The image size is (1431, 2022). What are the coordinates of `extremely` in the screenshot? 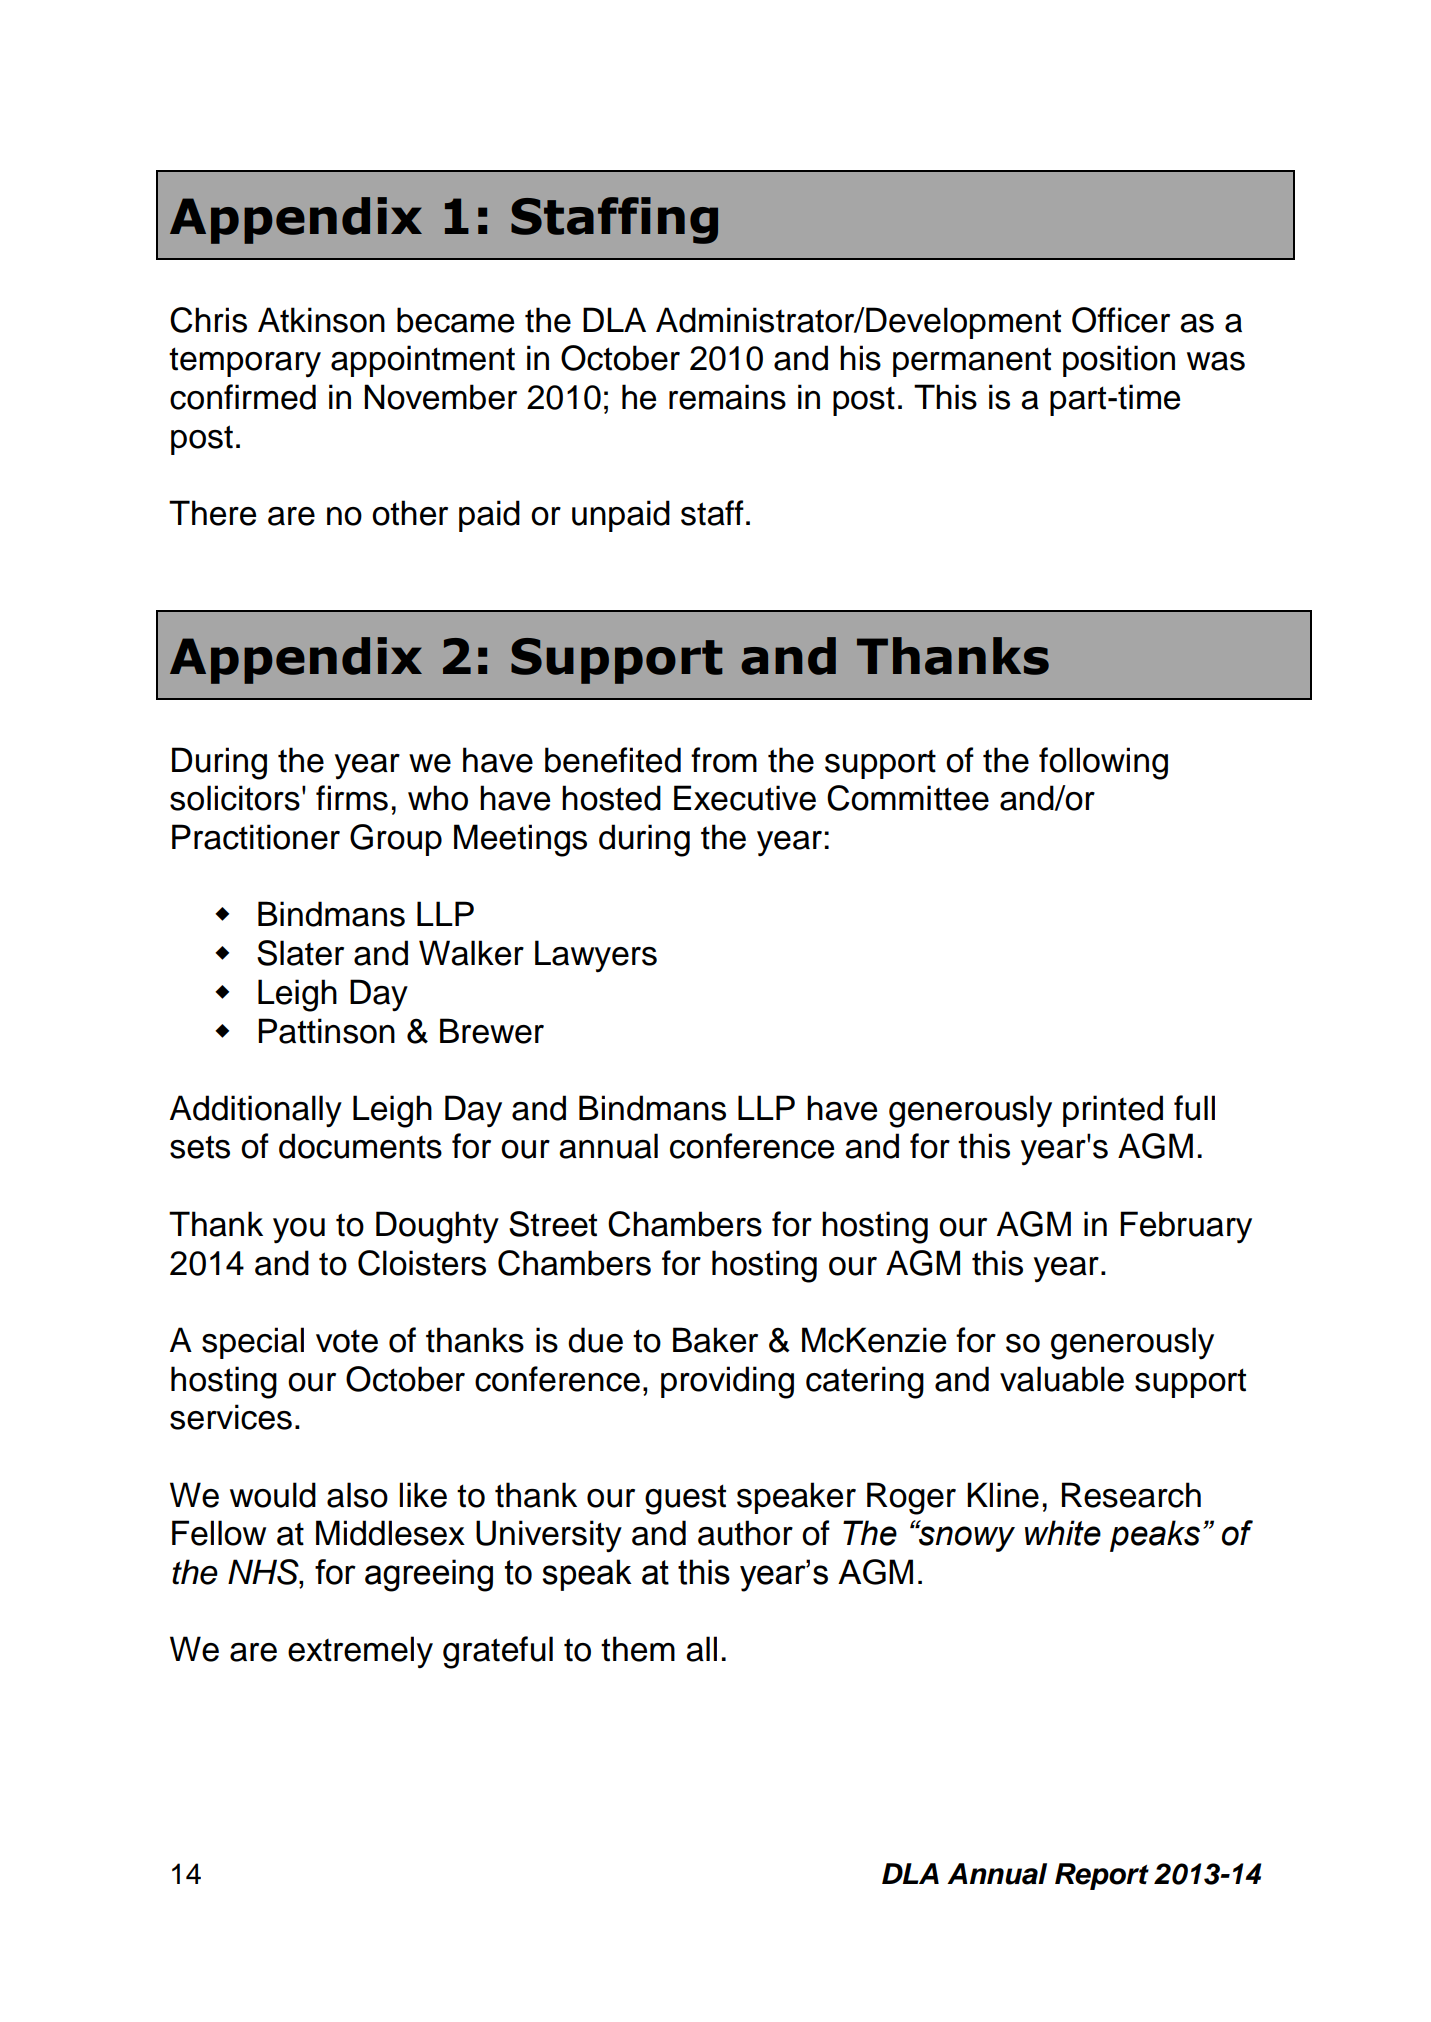 It's located at (360, 1652).
